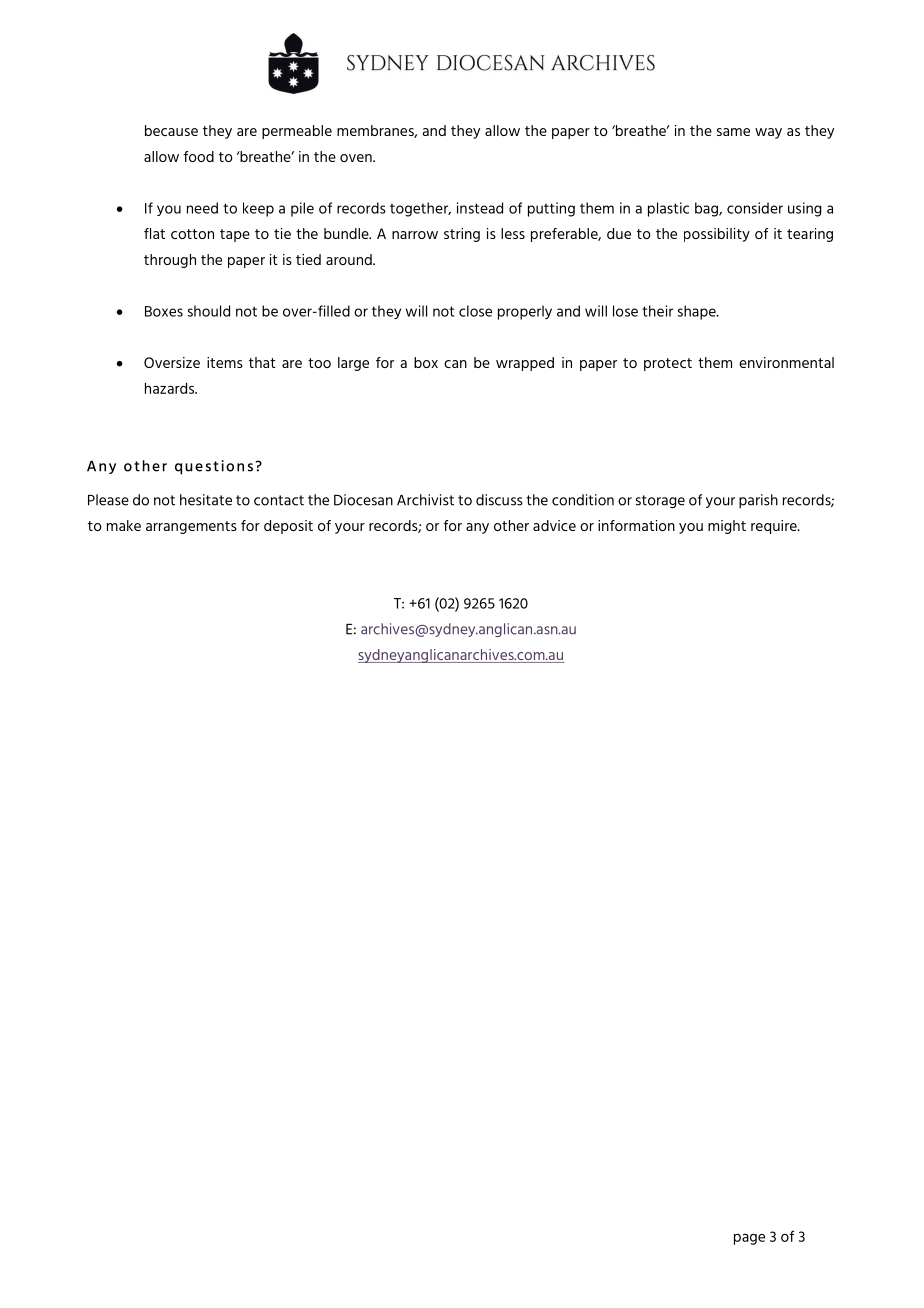  I want to click on make, so click(124, 525).
